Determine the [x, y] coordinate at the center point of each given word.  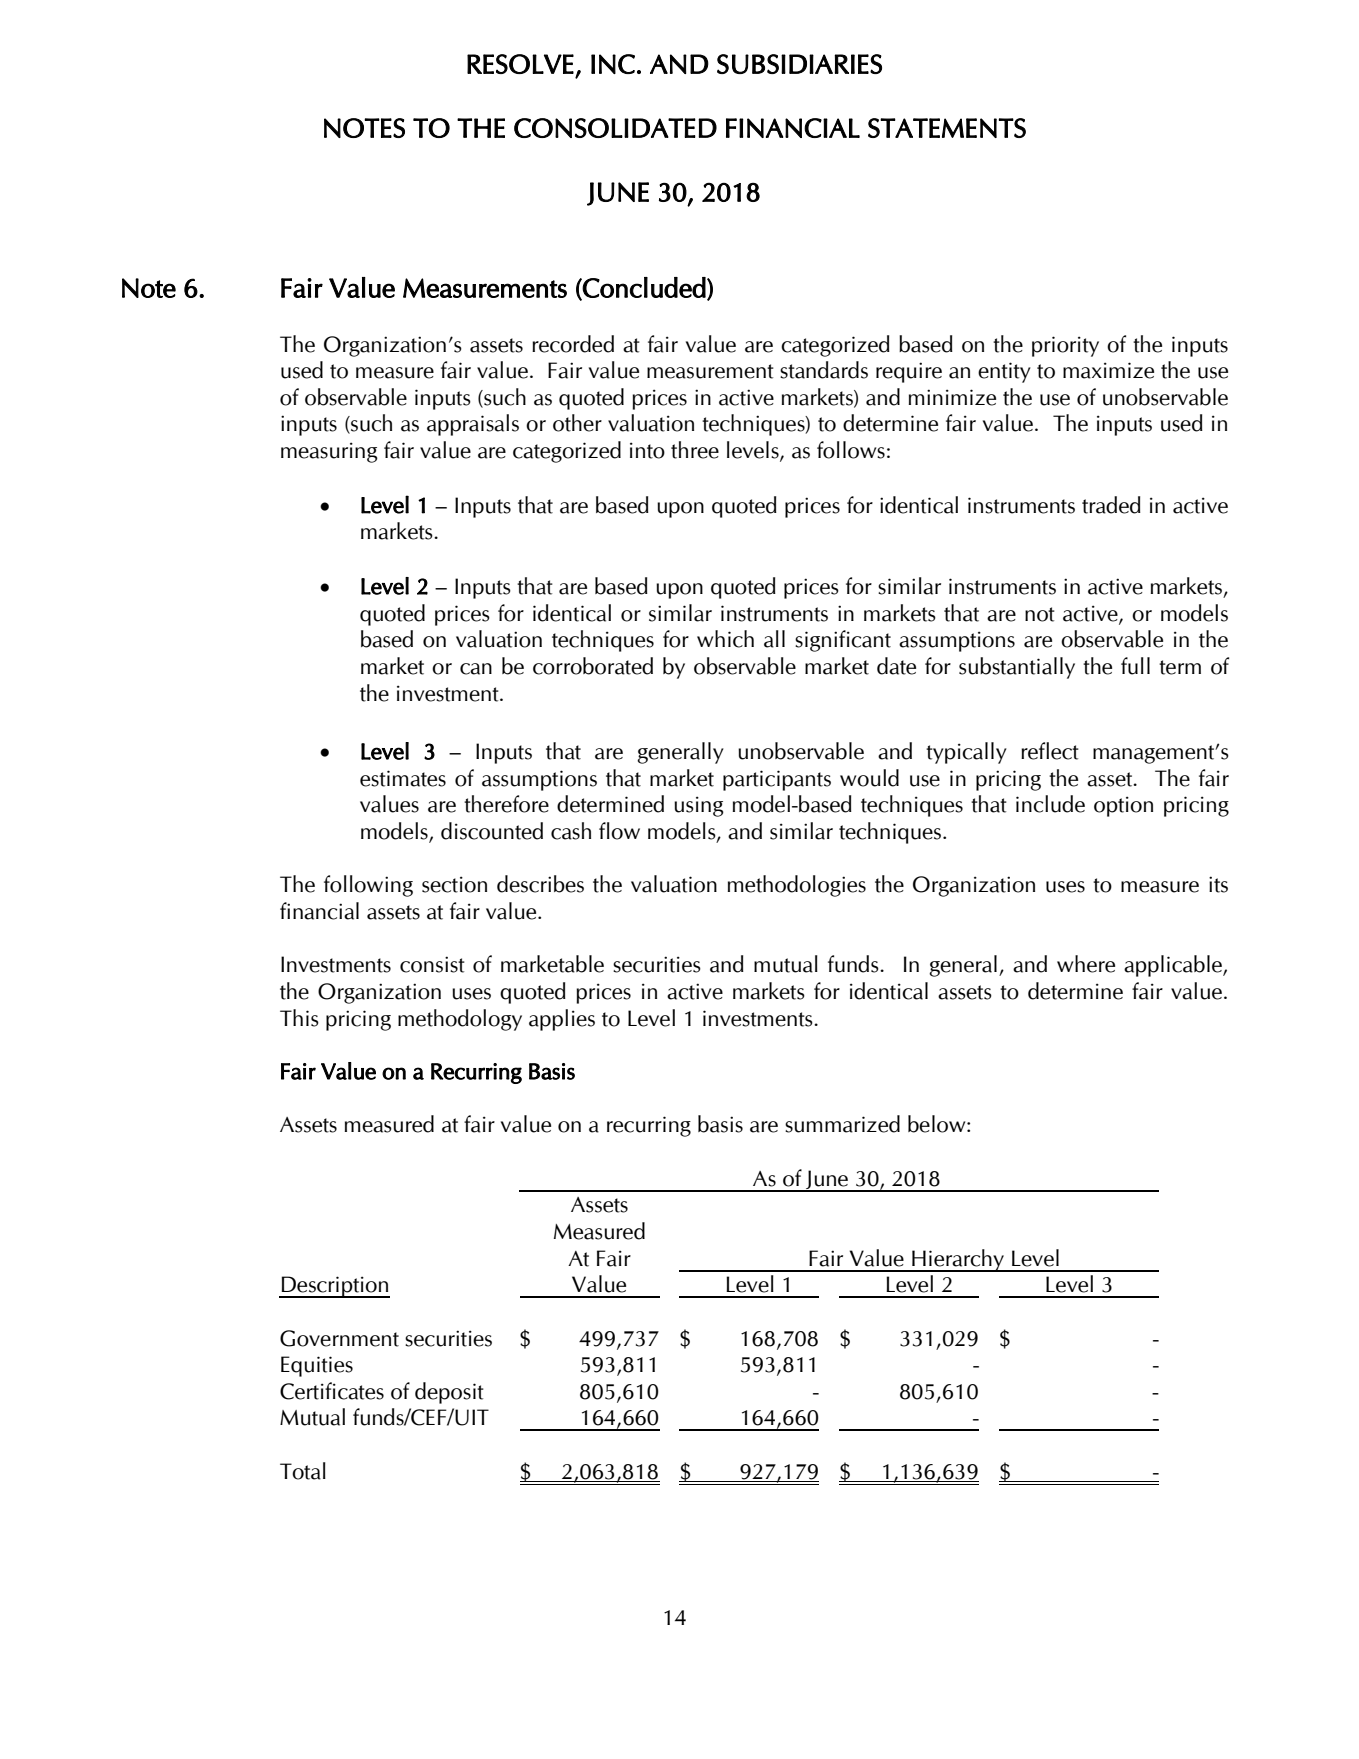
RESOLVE [520, 64]
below [938, 1124]
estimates [403, 778]
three [695, 450]
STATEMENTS [947, 128]
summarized [842, 1124]
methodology [460, 1020]
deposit [449, 1393]
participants [777, 780]
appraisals [473, 425]
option [1123, 806]
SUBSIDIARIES [799, 64]
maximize [1108, 370]
